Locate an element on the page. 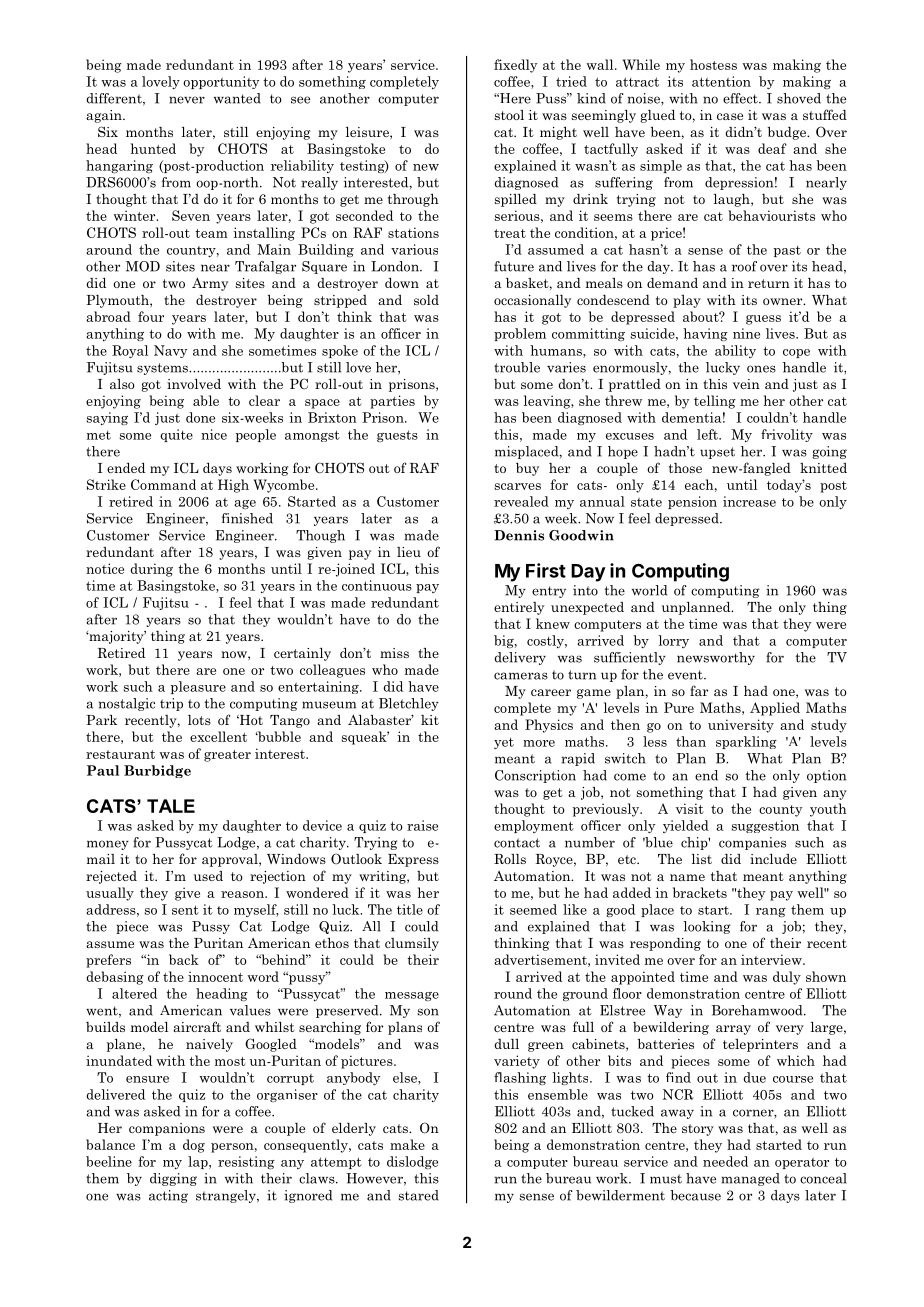 Image resolution: width=924 pixels, height=1307 pixels. Dennis is located at coordinates (519, 535).
